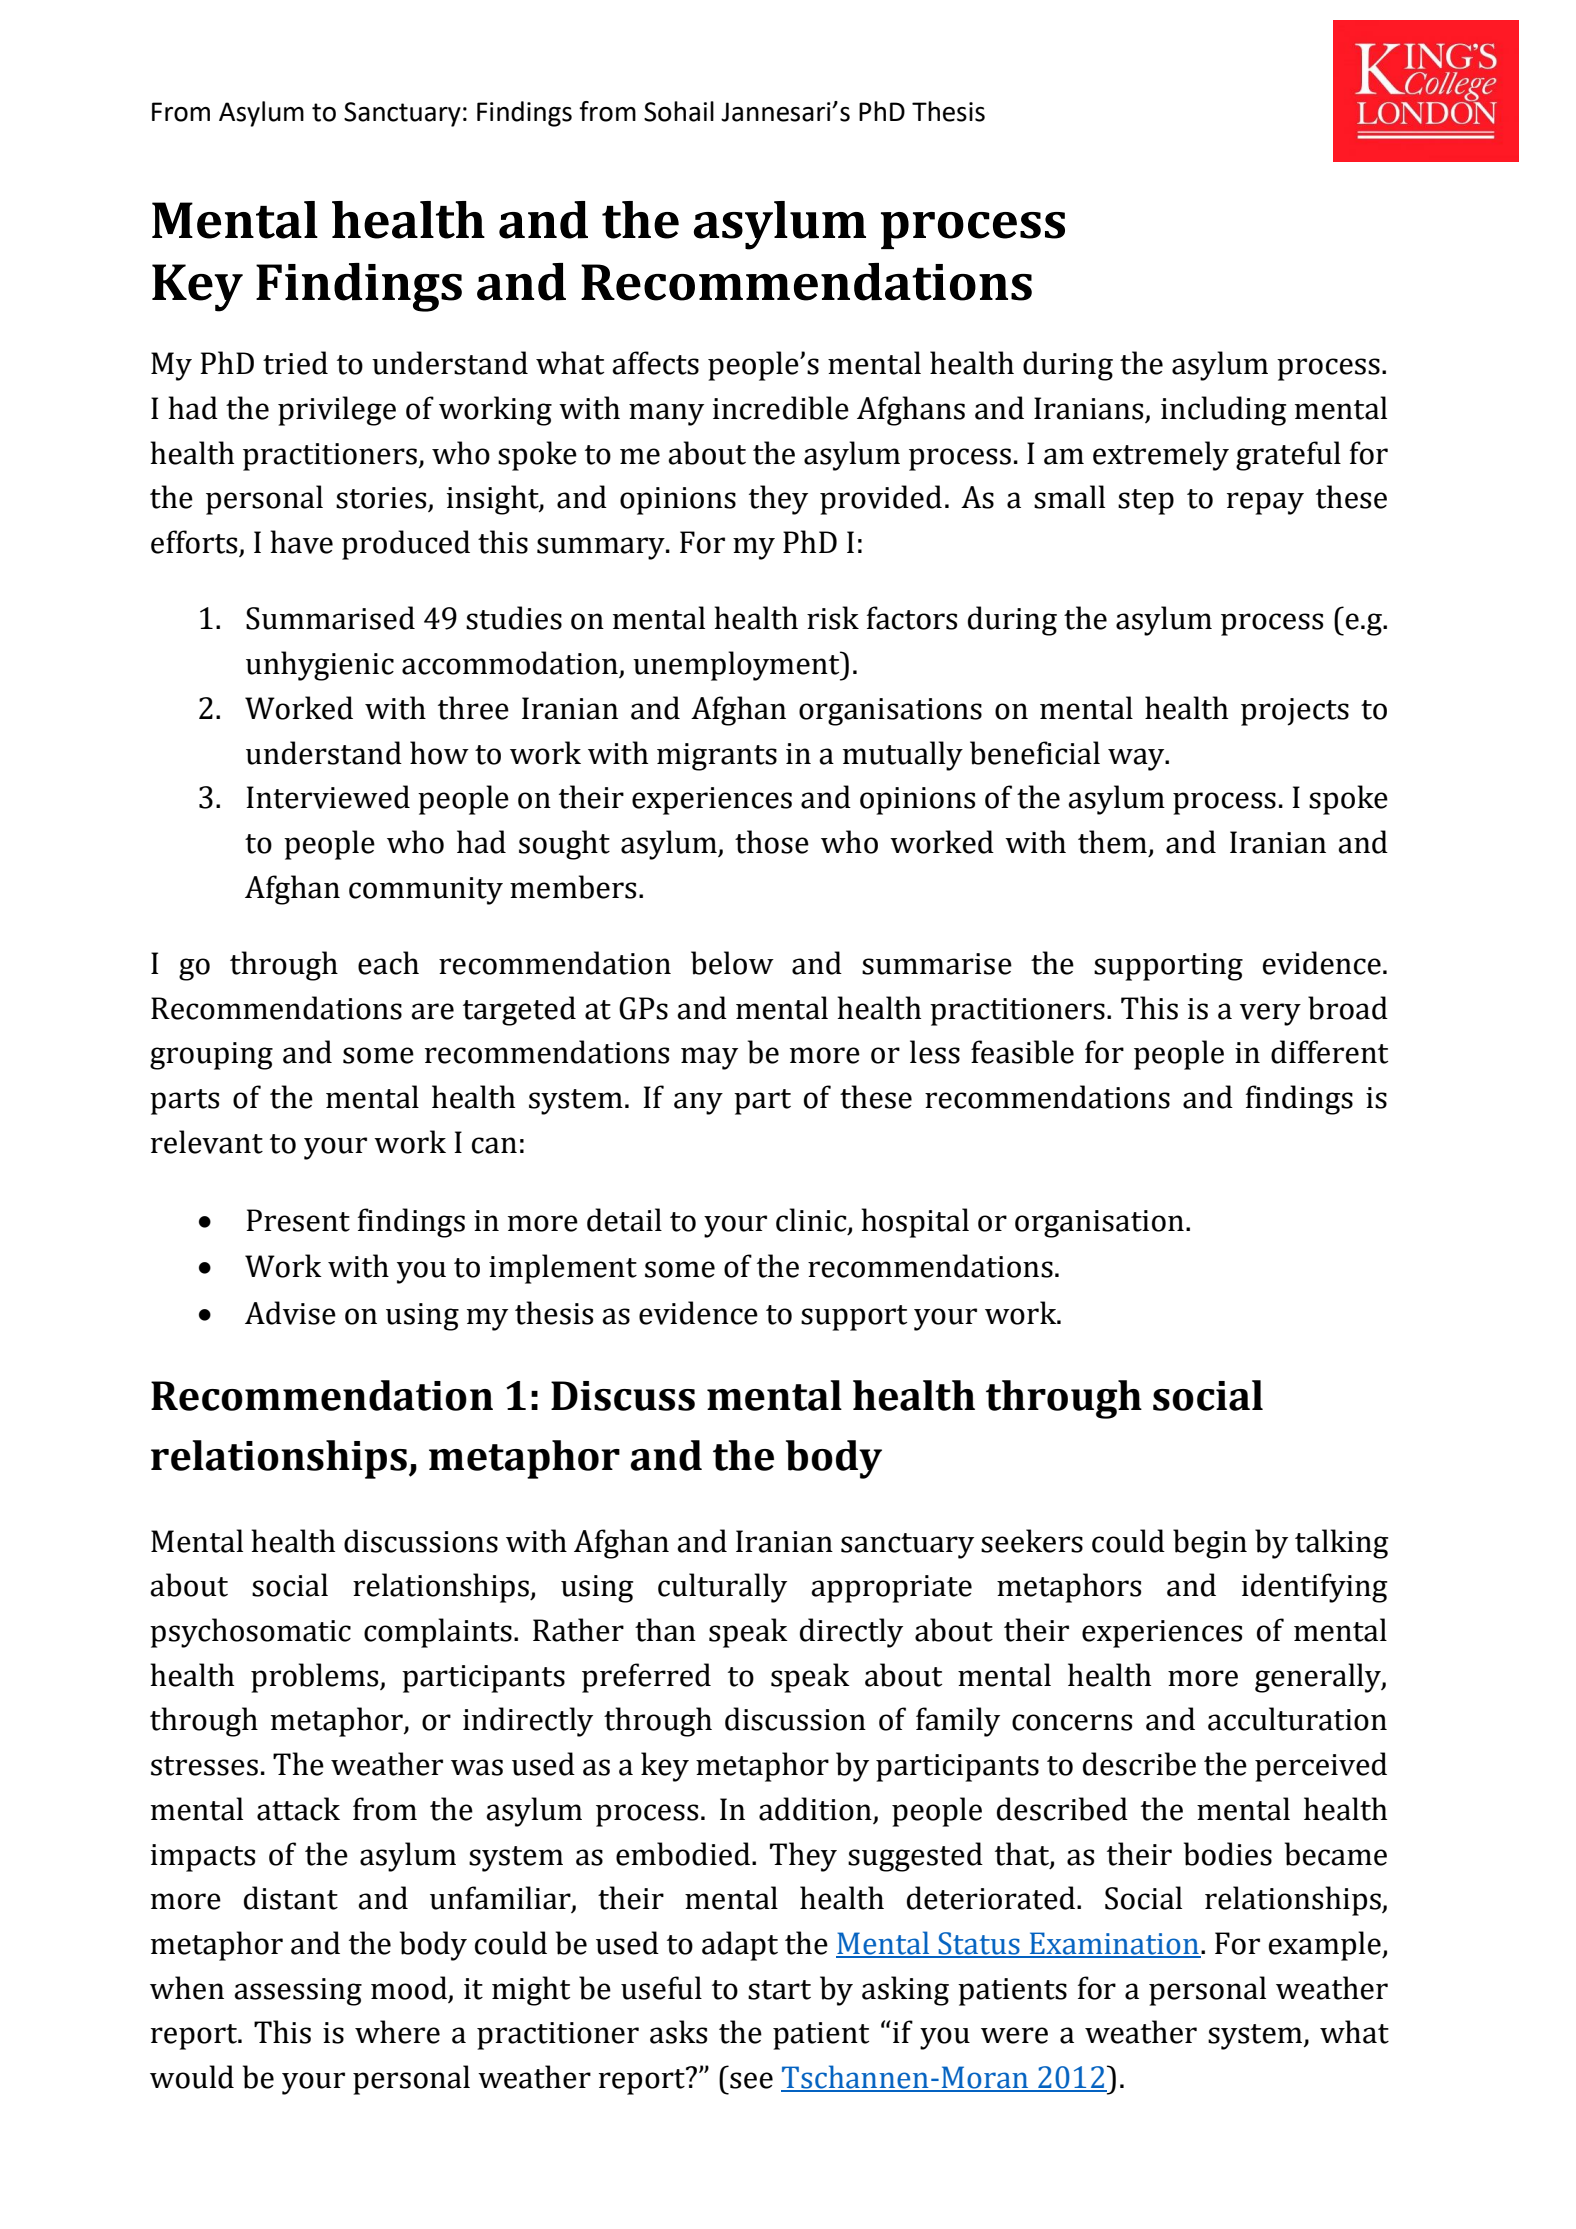  Describe the element at coordinates (1210, 1544) in the image. I see `begin` at that location.
